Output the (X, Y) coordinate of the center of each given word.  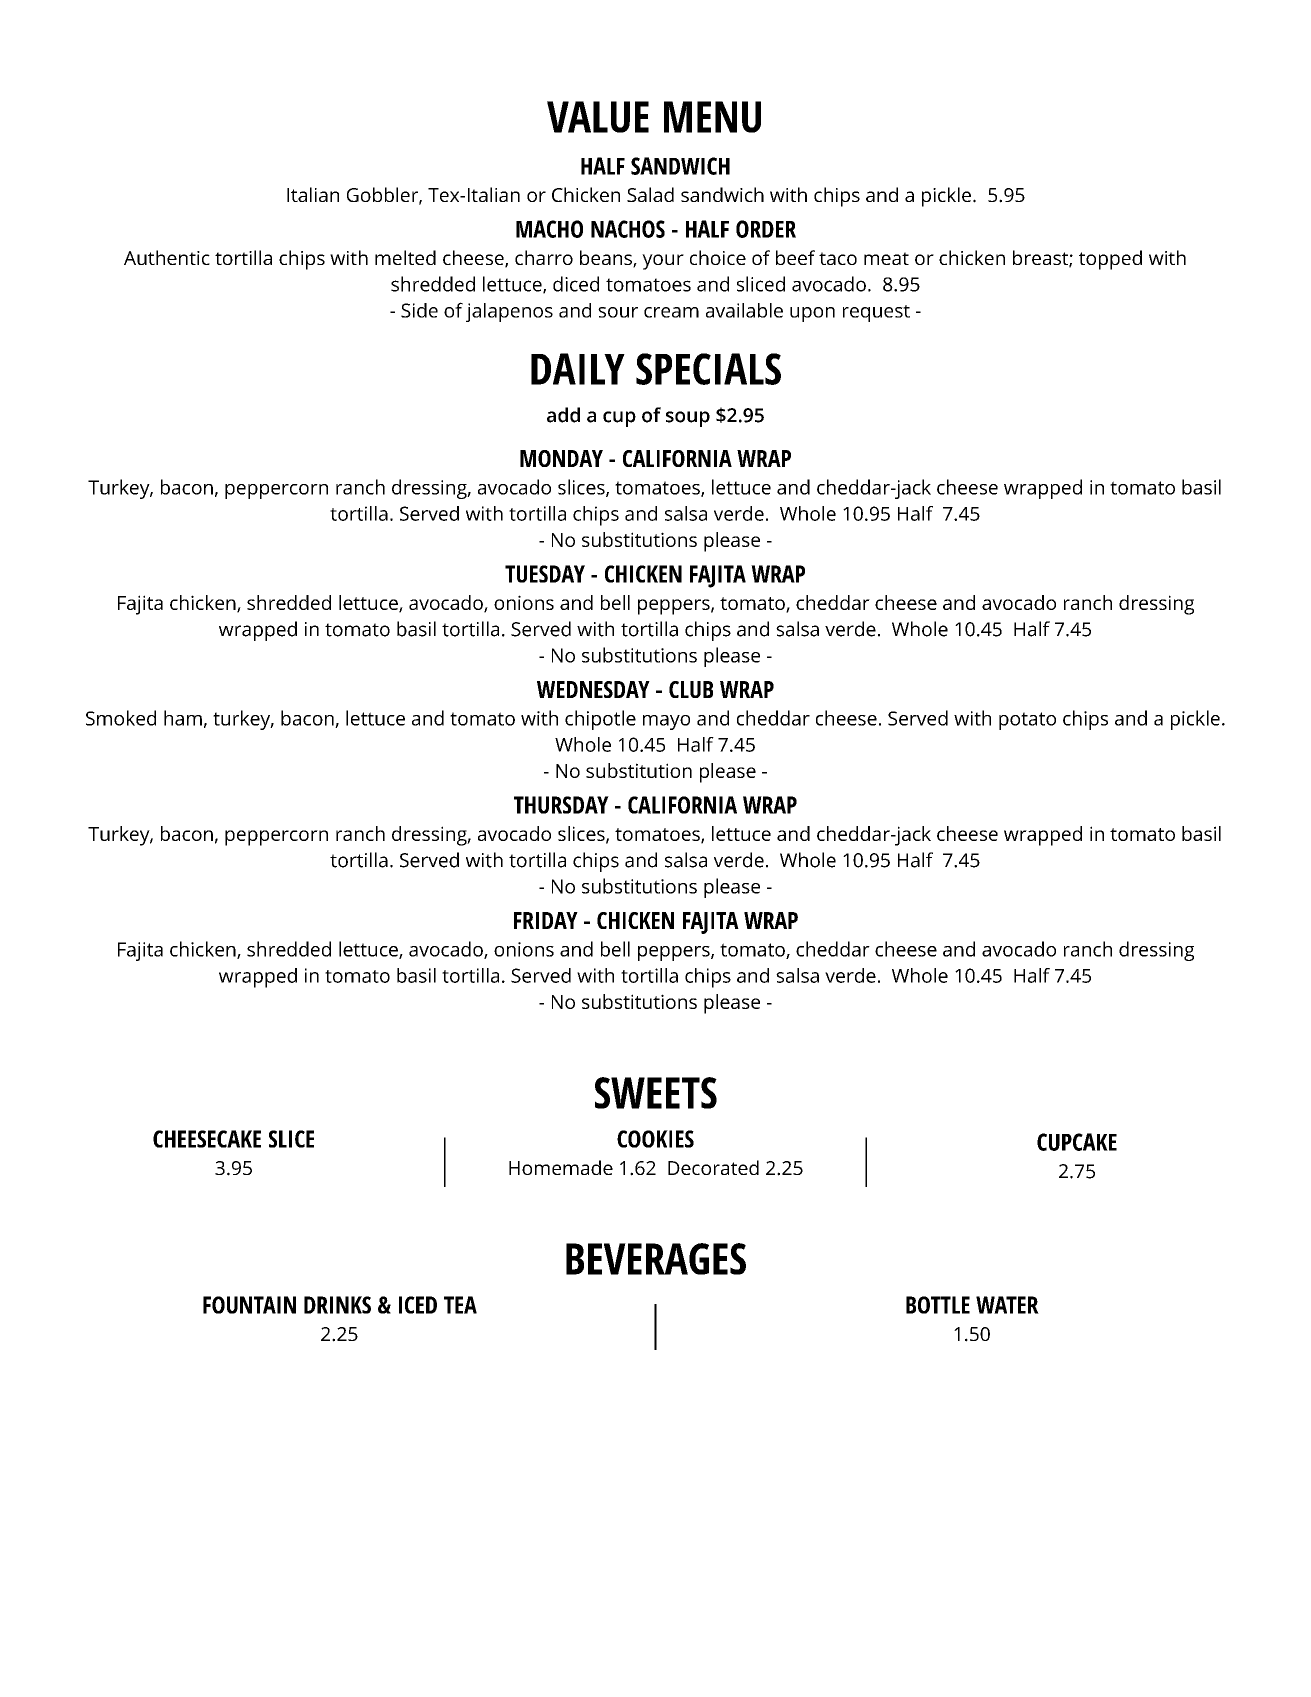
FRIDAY (546, 920)
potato (1027, 721)
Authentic (167, 257)
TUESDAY (545, 574)
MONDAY (561, 458)
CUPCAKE (1077, 1142)
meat (886, 258)
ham (183, 718)
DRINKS (337, 1305)
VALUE (598, 117)
